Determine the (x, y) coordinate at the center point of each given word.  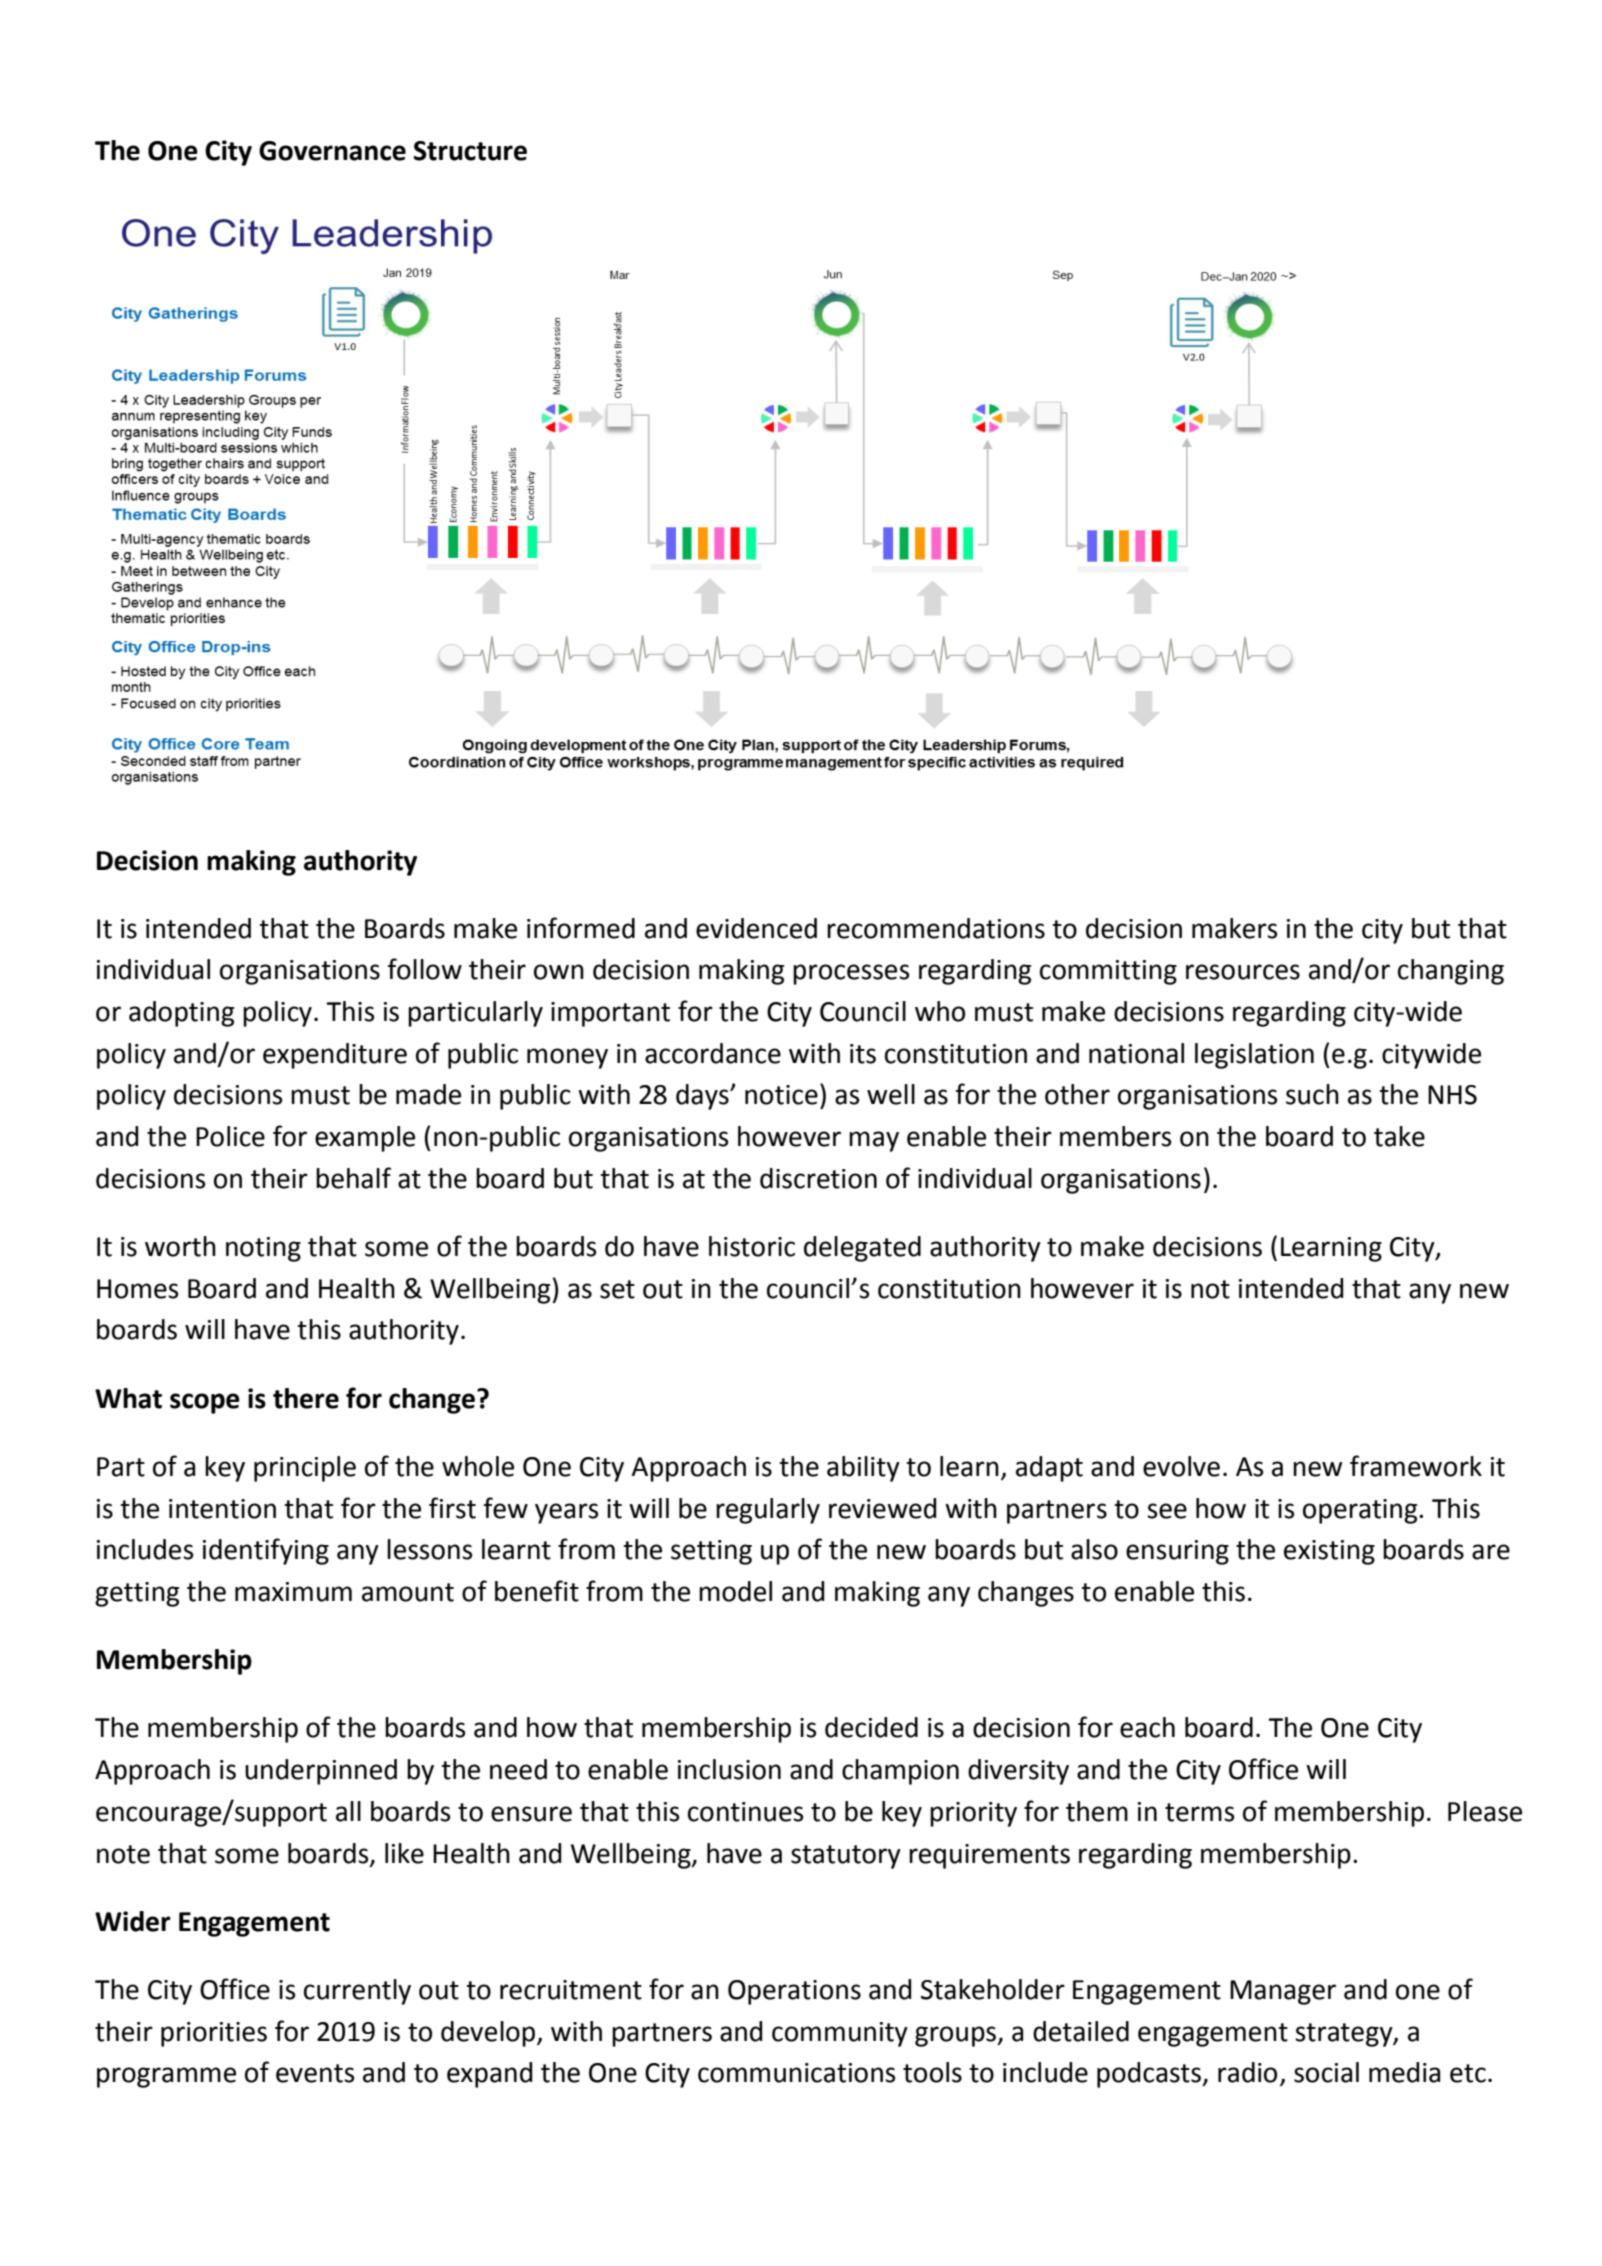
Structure (470, 151)
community (840, 2034)
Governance (332, 151)
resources (1243, 972)
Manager (1283, 1992)
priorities (214, 2034)
